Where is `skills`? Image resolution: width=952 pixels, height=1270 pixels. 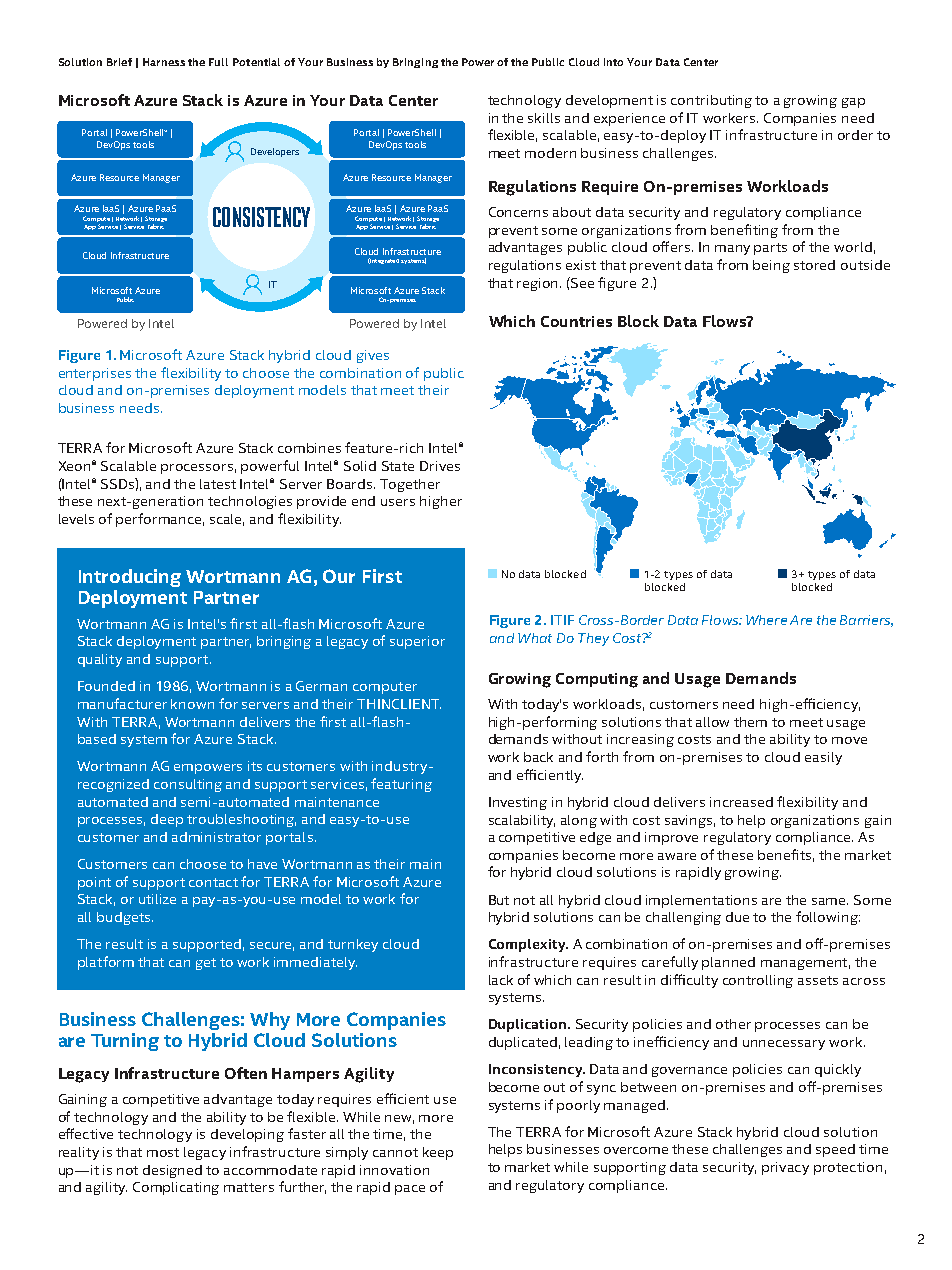 skills is located at coordinates (544, 118).
